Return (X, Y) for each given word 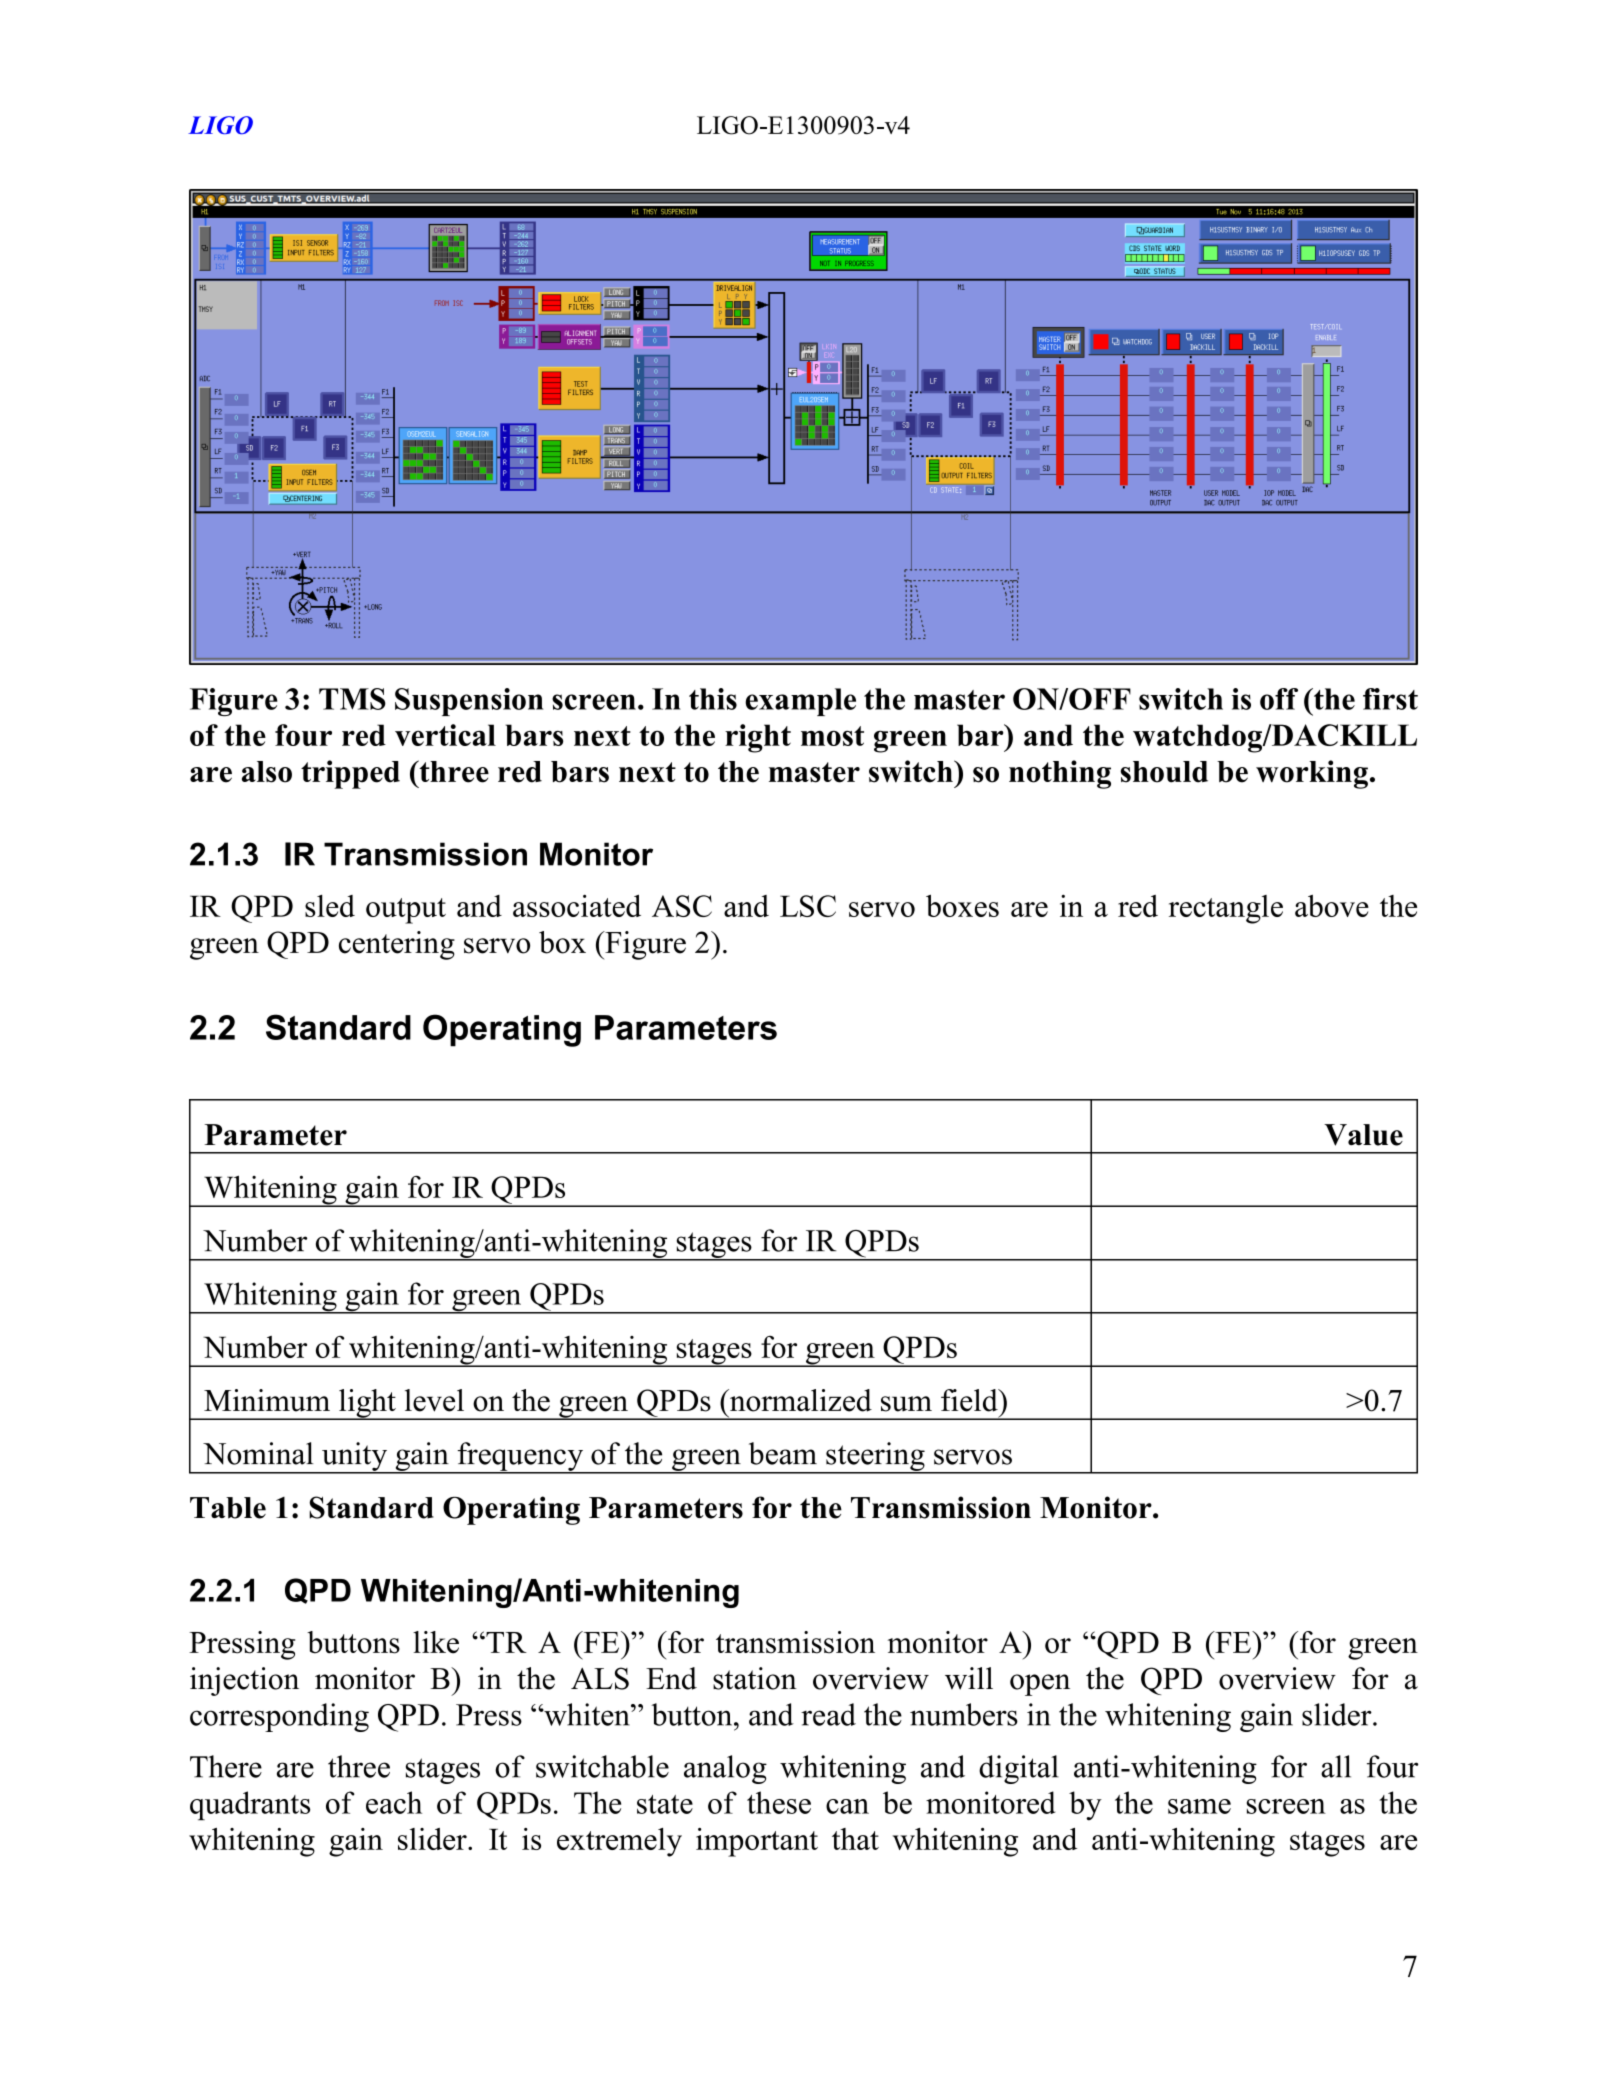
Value (1363, 1135)
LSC (808, 906)
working (1312, 774)
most (832, 736)
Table (228, 1508)
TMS (352, 699)
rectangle (1226, 909)
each (394, 1802)
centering (397, 945)
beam (783, 1453)
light (367, 1404)
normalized (799, 1400)
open (1040, 1685)
